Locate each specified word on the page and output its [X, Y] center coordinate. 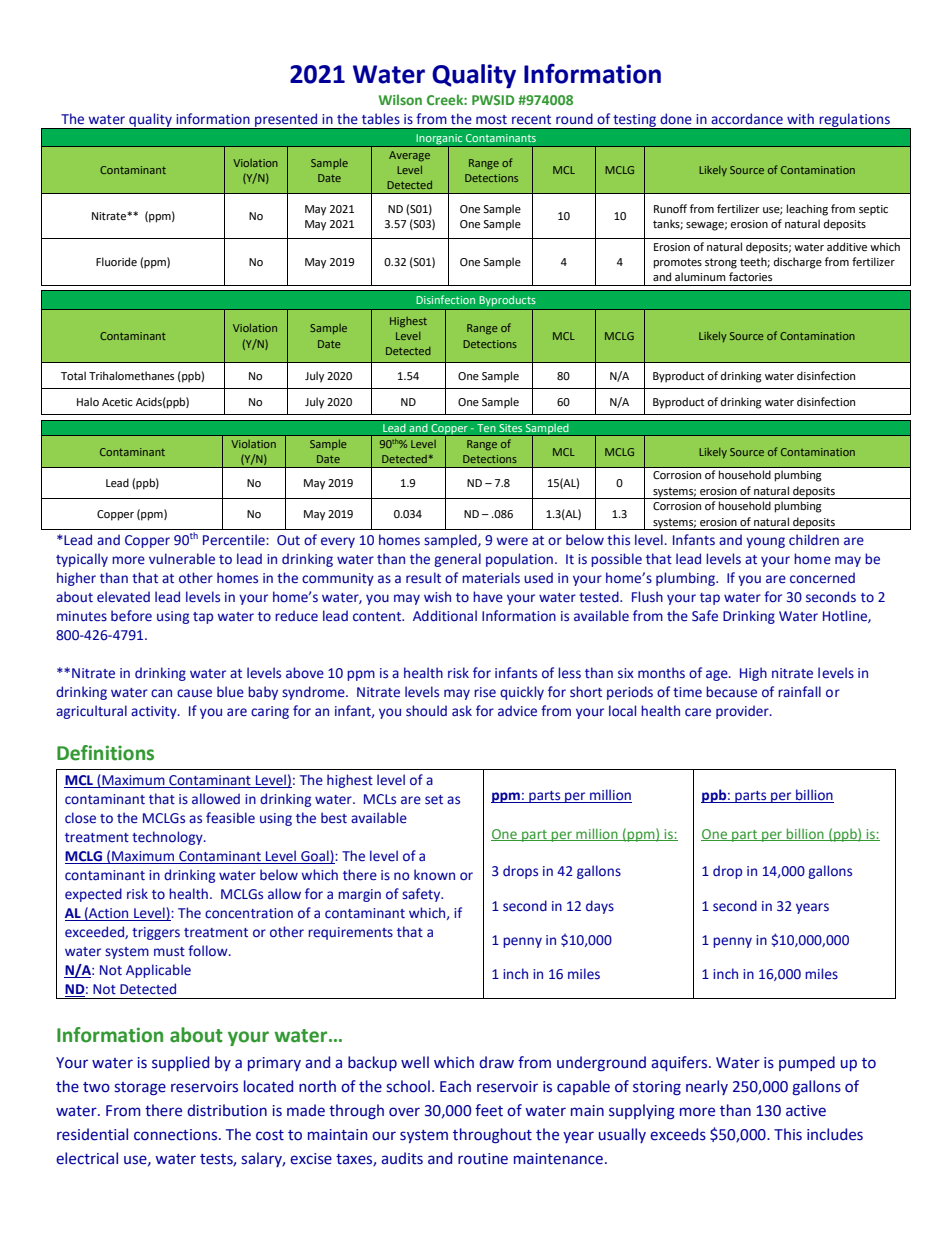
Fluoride [116, 262]
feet [489, 1110]
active [806, 1111]
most [491, 120]
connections [177, 1135]
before [131, 616]
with [800, 118]
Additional [445, 616]
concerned [822, 578]
